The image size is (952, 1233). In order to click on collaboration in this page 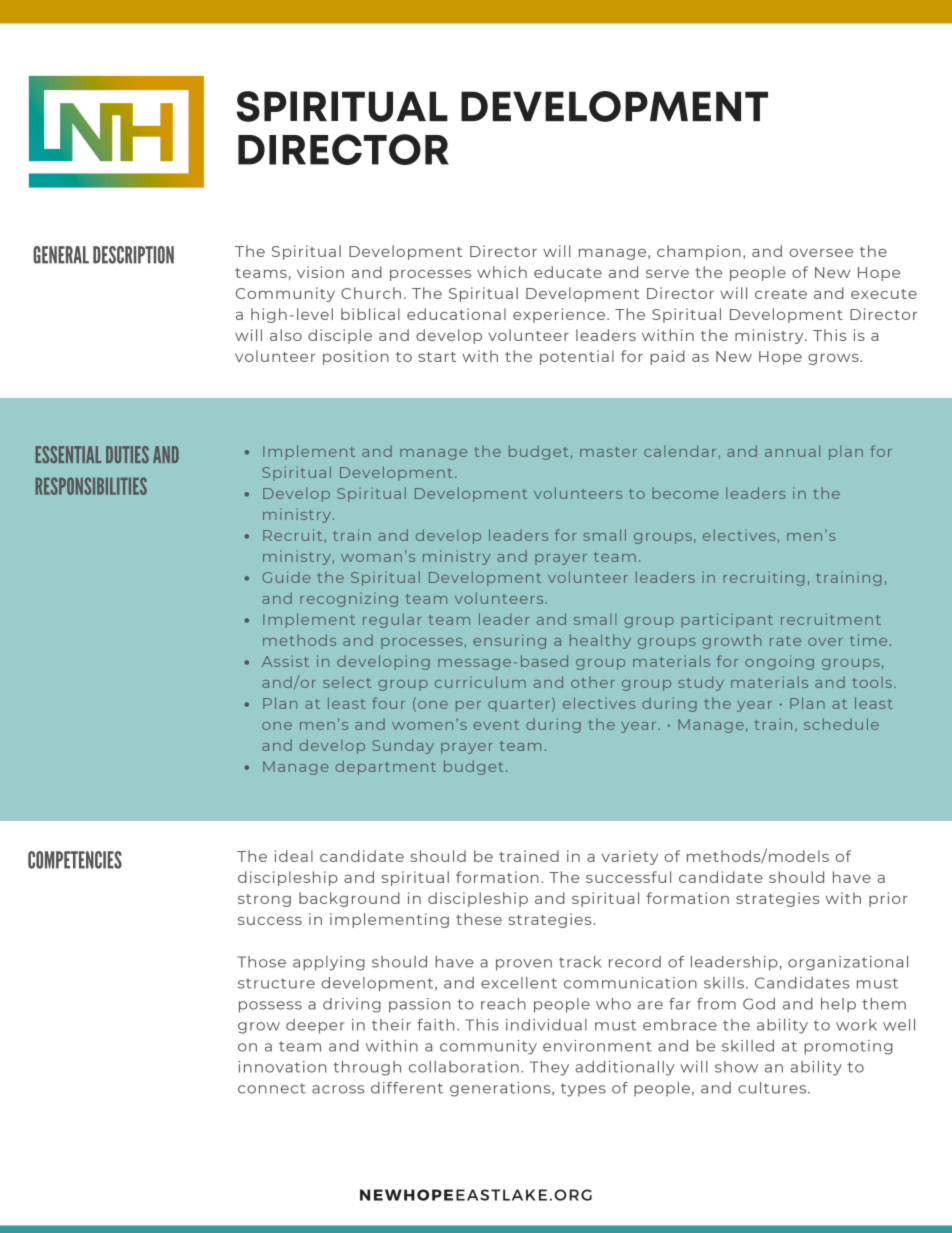, I will do `click(464, 1067)`.
